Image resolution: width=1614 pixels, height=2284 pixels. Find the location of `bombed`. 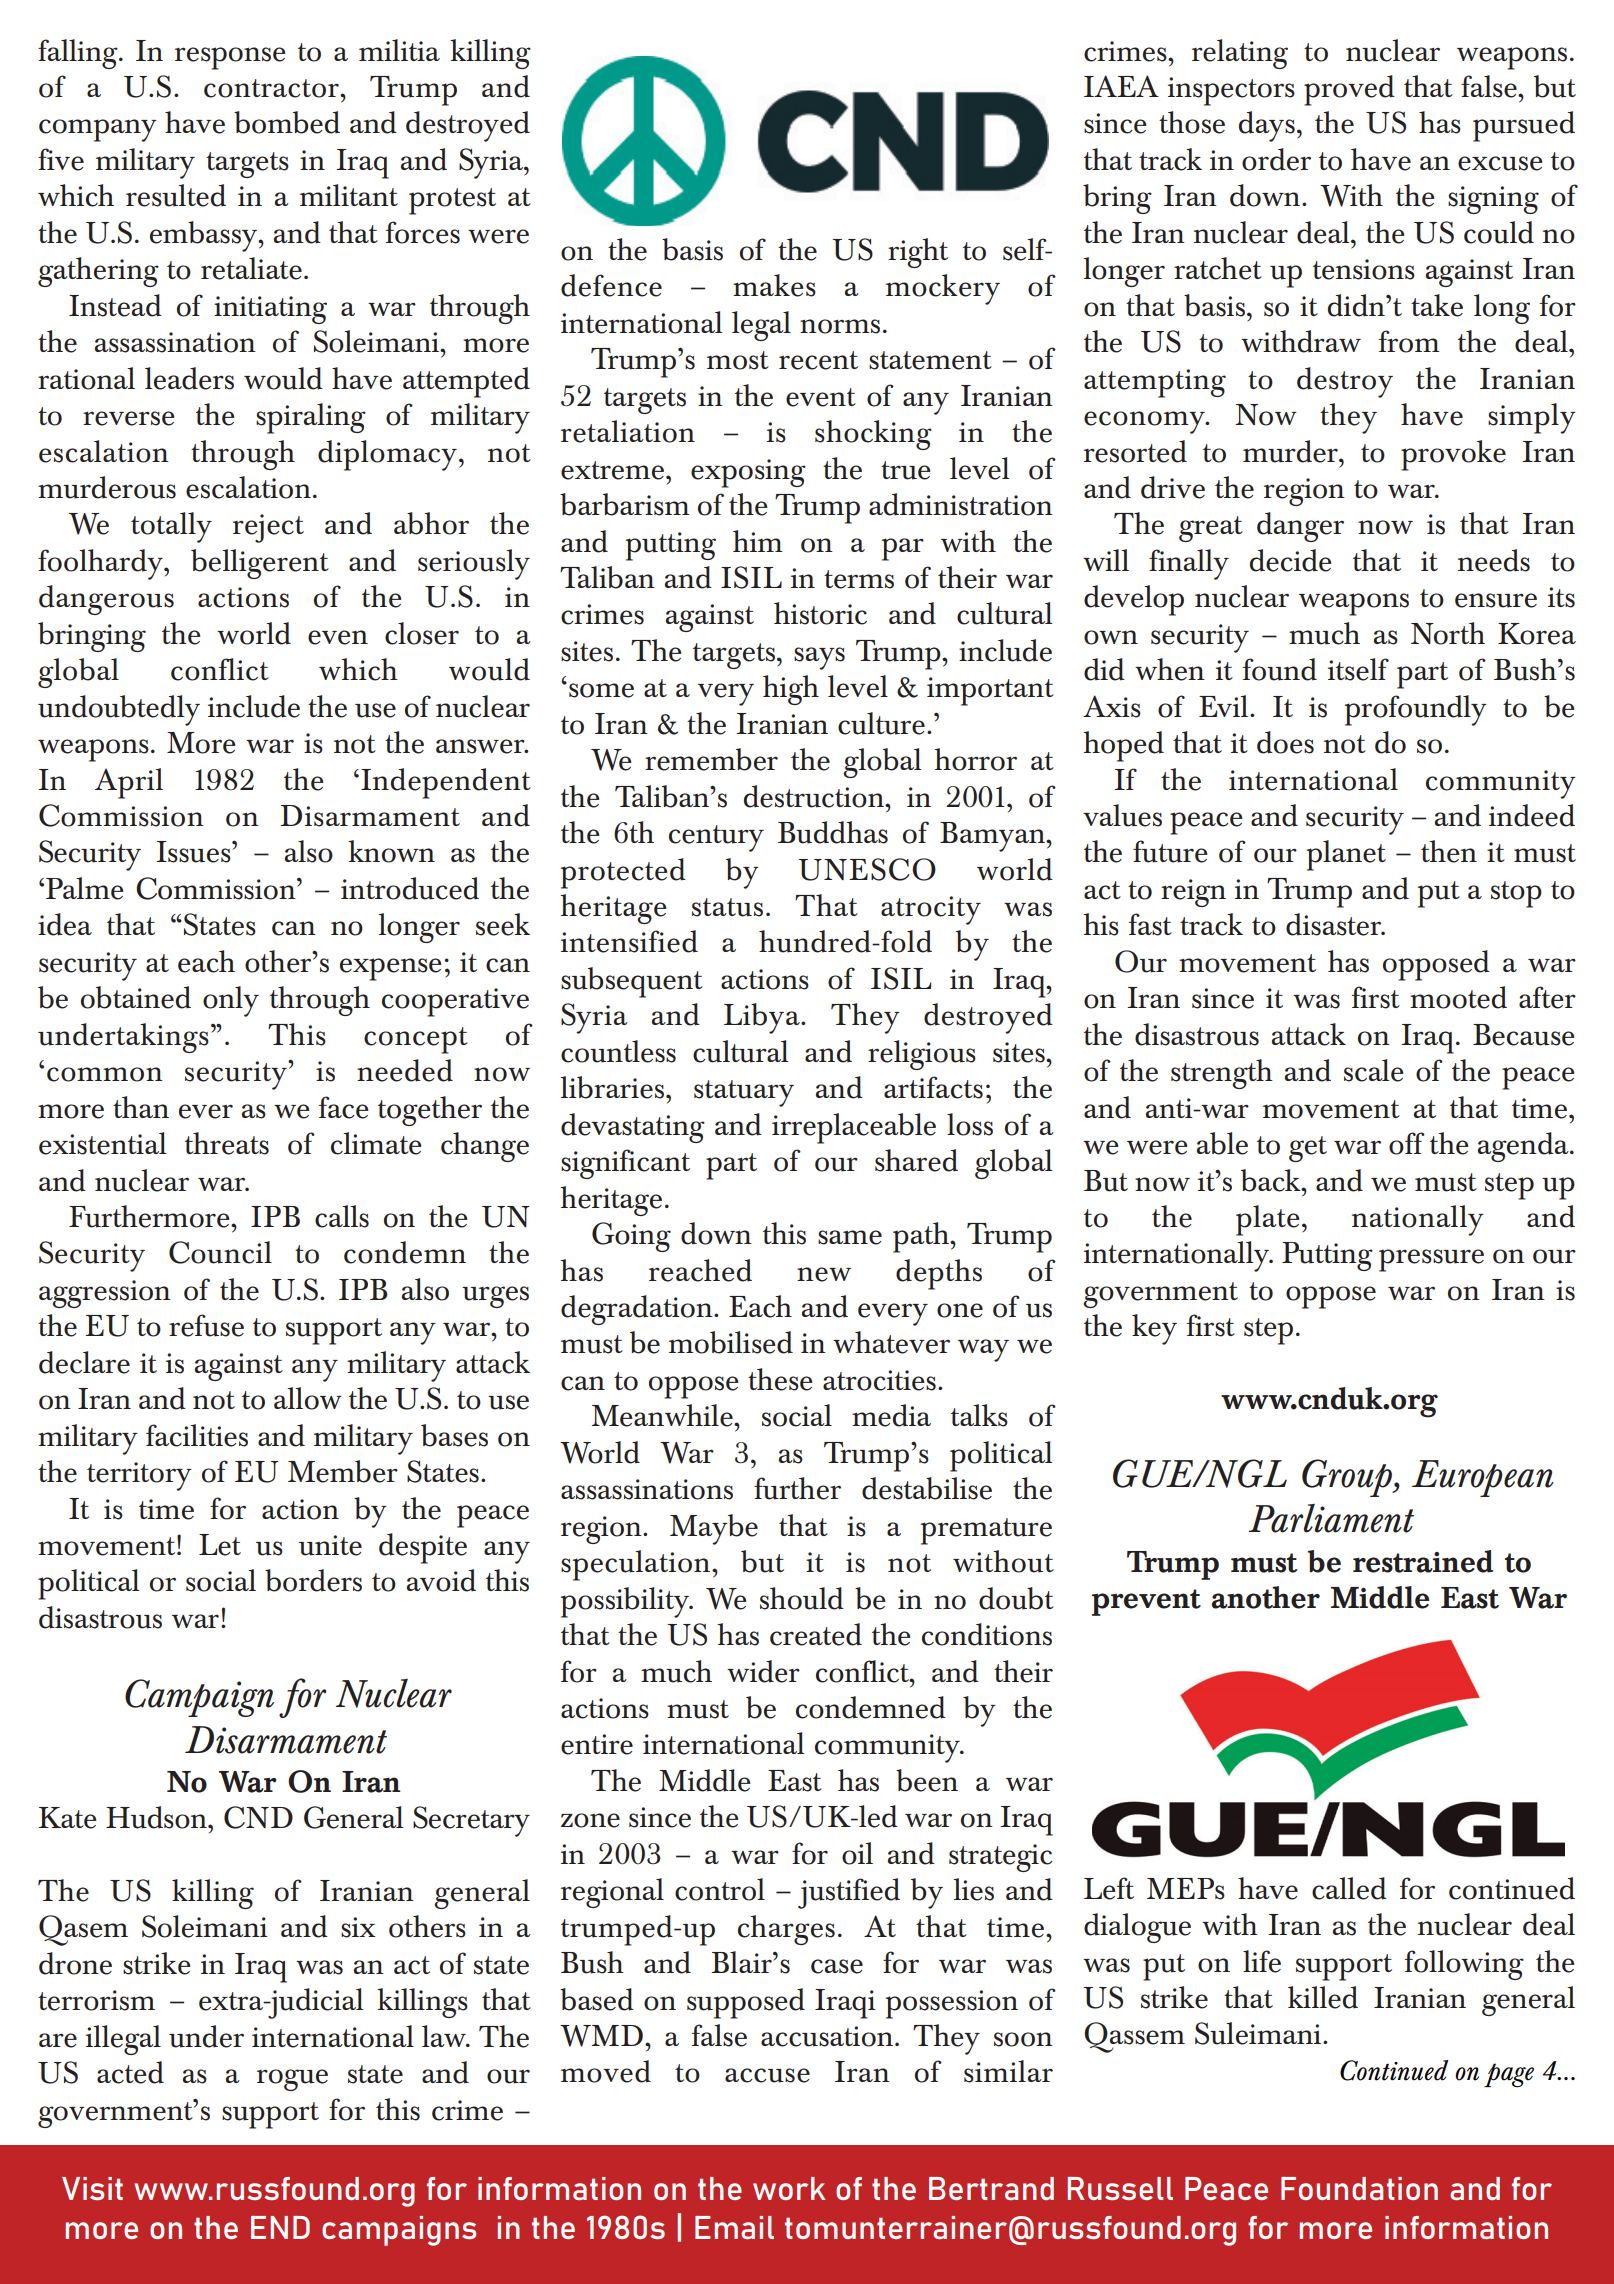

bombed is located at coordinates (287, 122).
